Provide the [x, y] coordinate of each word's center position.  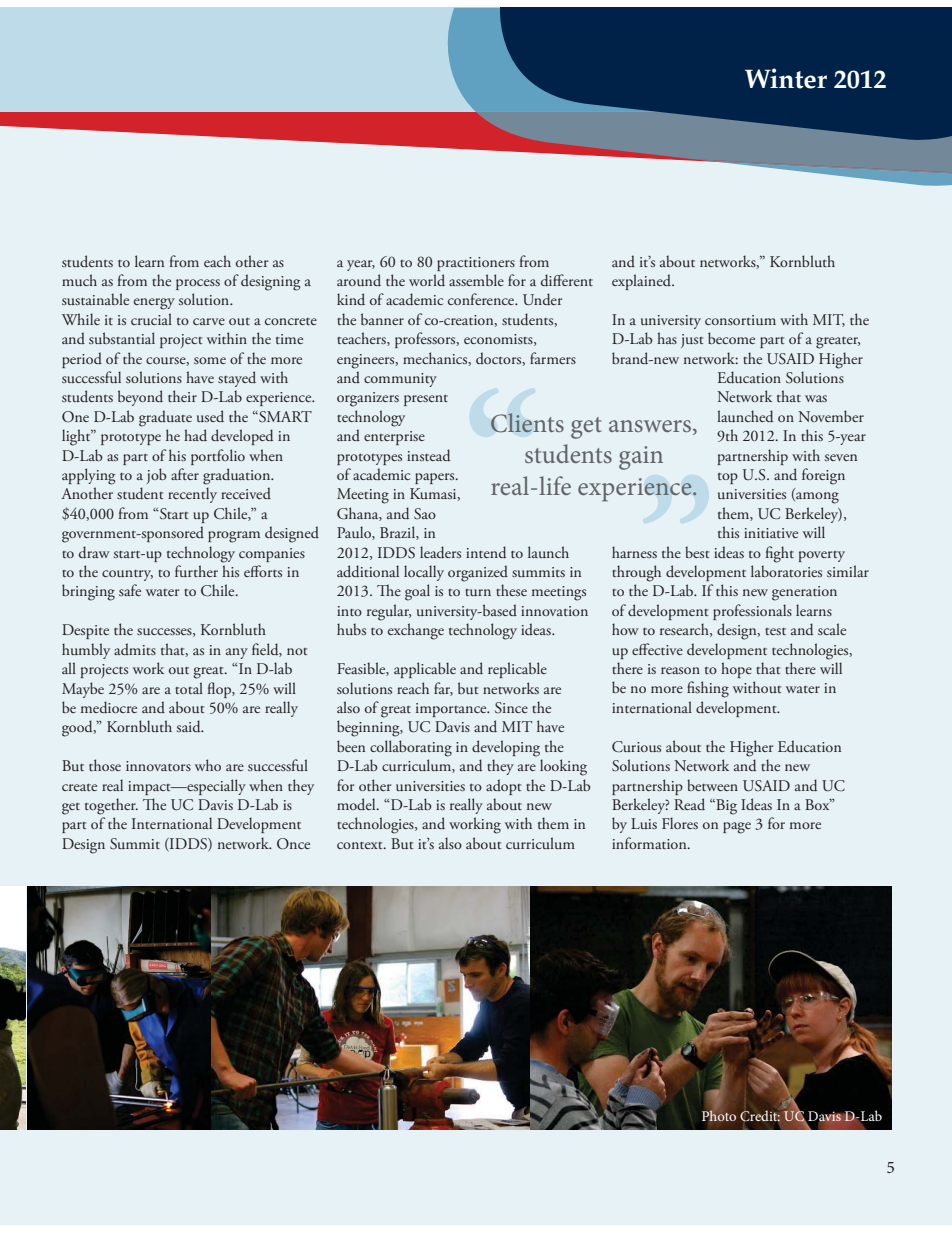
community [400, 380]
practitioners [476, 264]
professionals [752, 612]
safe [130, 590]
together [111, 806]
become [731, 338]
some [210, 360]
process [198, 284]
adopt [503, 787]
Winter [786, 78]
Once [293, 844]
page [737, 828]
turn [478, 592]
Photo [719, 1115]
